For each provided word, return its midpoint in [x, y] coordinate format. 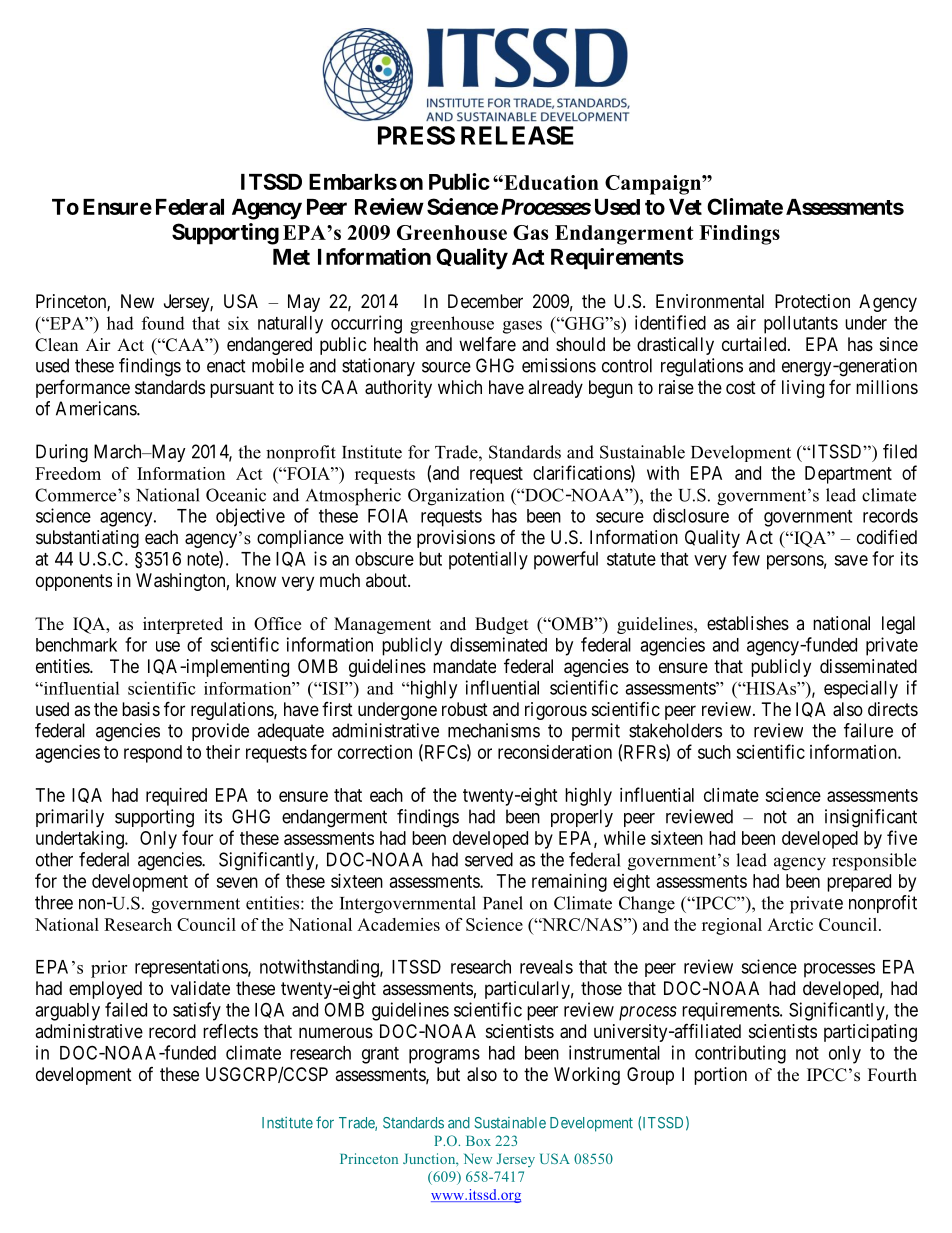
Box [478, 1141]
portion [720, 1076]
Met [291, 257]
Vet [685, 207]
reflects [230, 1030]
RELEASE [517, 135]
